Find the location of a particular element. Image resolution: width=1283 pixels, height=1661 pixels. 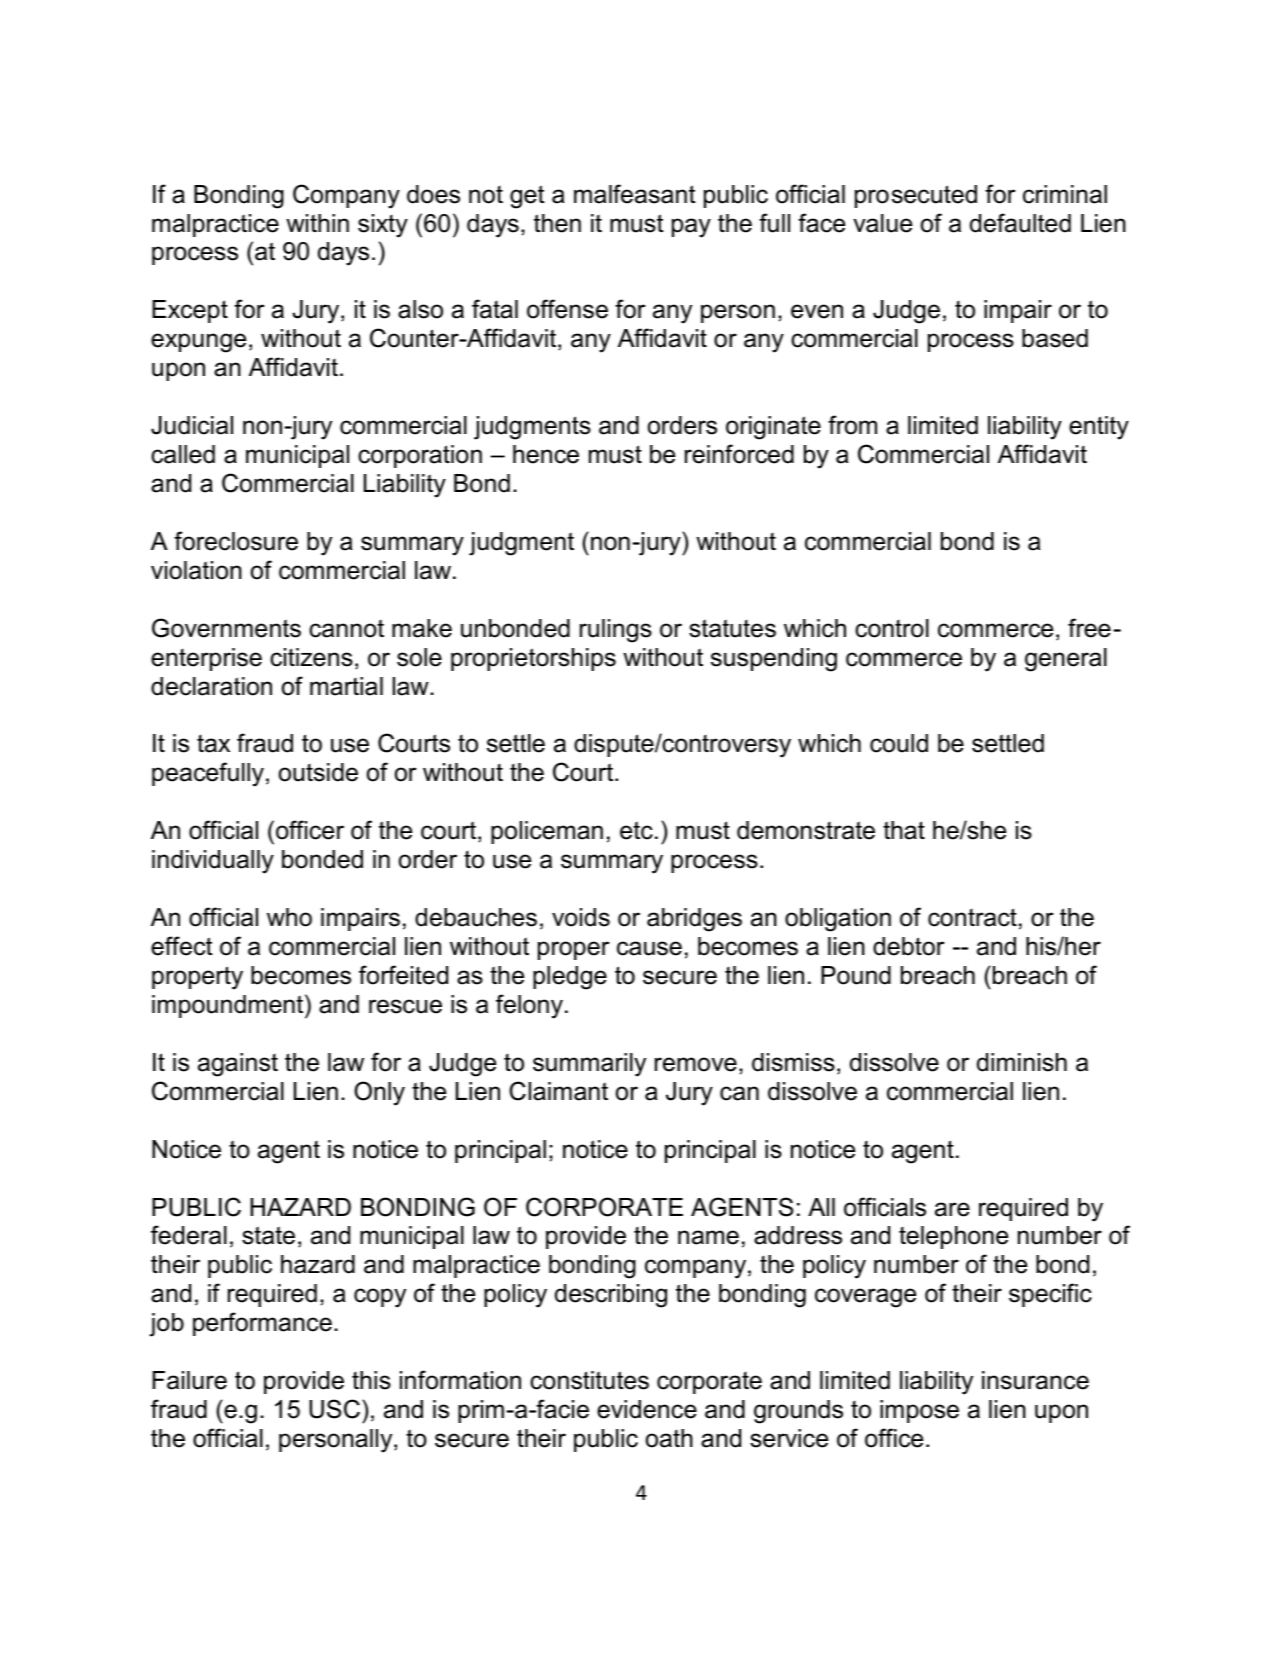

rulings is located at coordinates (616, 631).
